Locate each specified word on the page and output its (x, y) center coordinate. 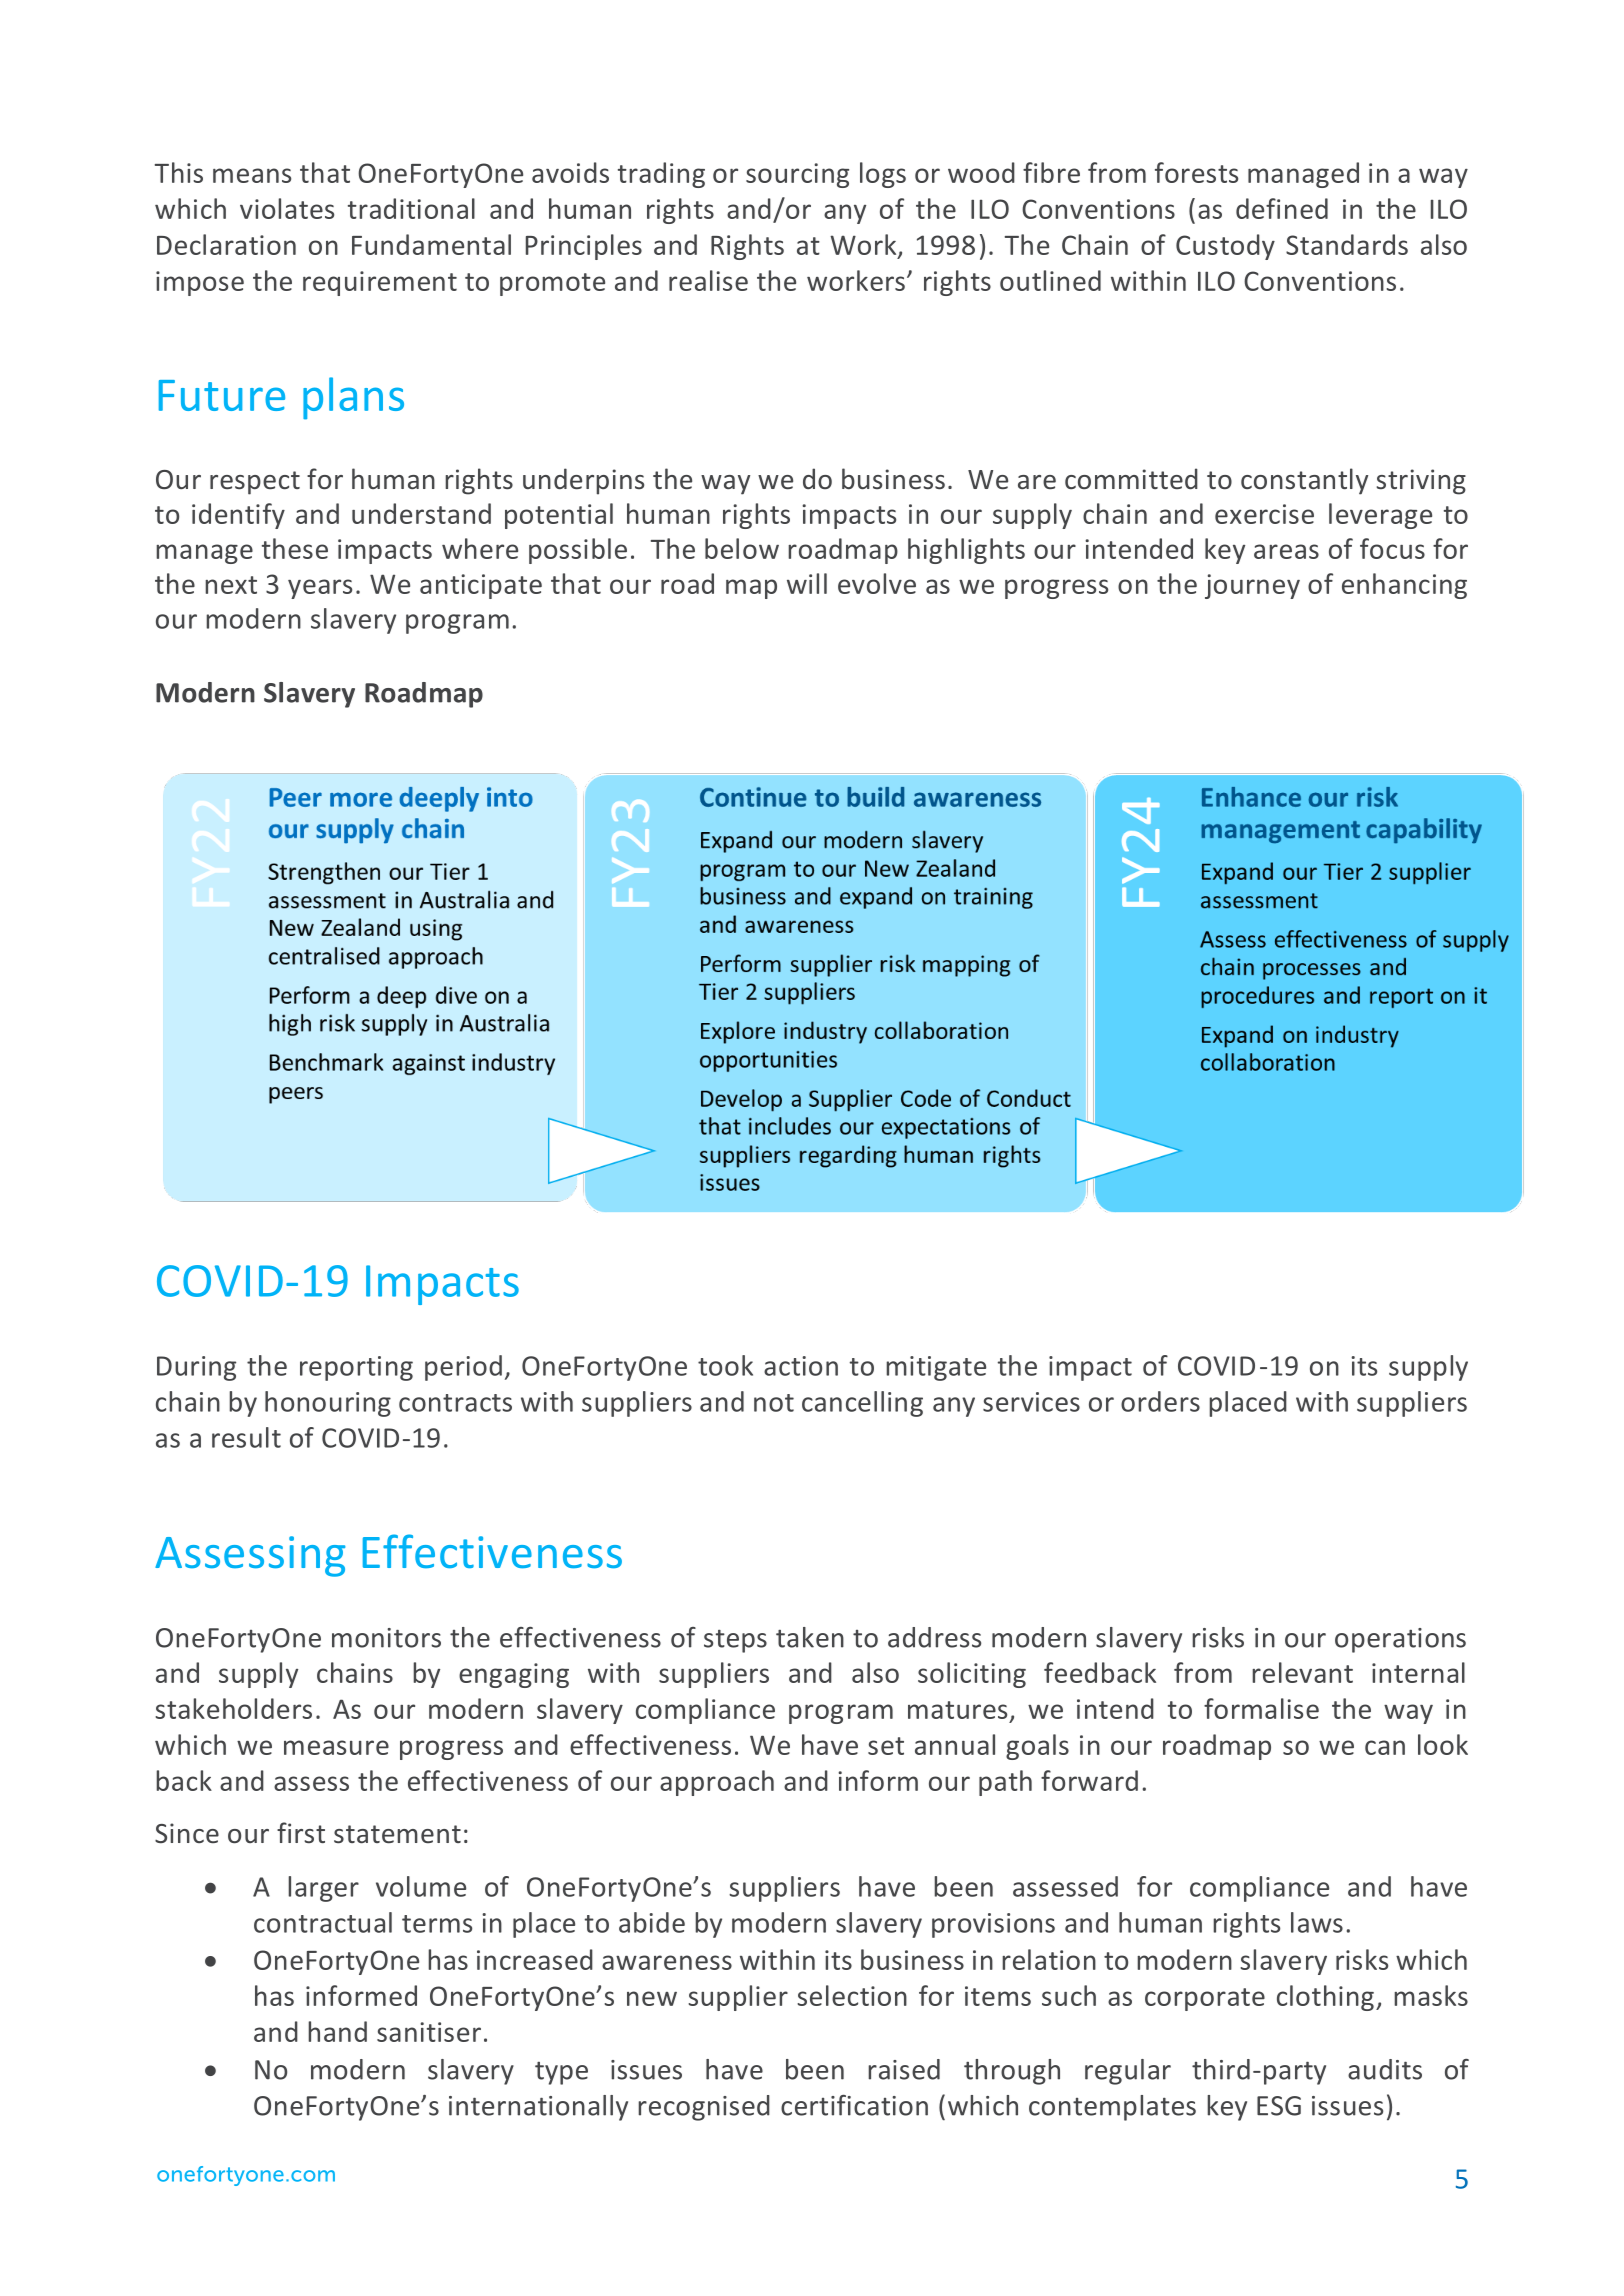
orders (1160, 1401)
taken (810, 1637)
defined (1282, 208)
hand (337, 2031)
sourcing (797, 175)
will (807, 583)
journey (1252, 586)
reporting (356, 1368)
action (801, 1366)
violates (287, 208)
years (320, 589)
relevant (1302, 1672)
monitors (386, 1638)
